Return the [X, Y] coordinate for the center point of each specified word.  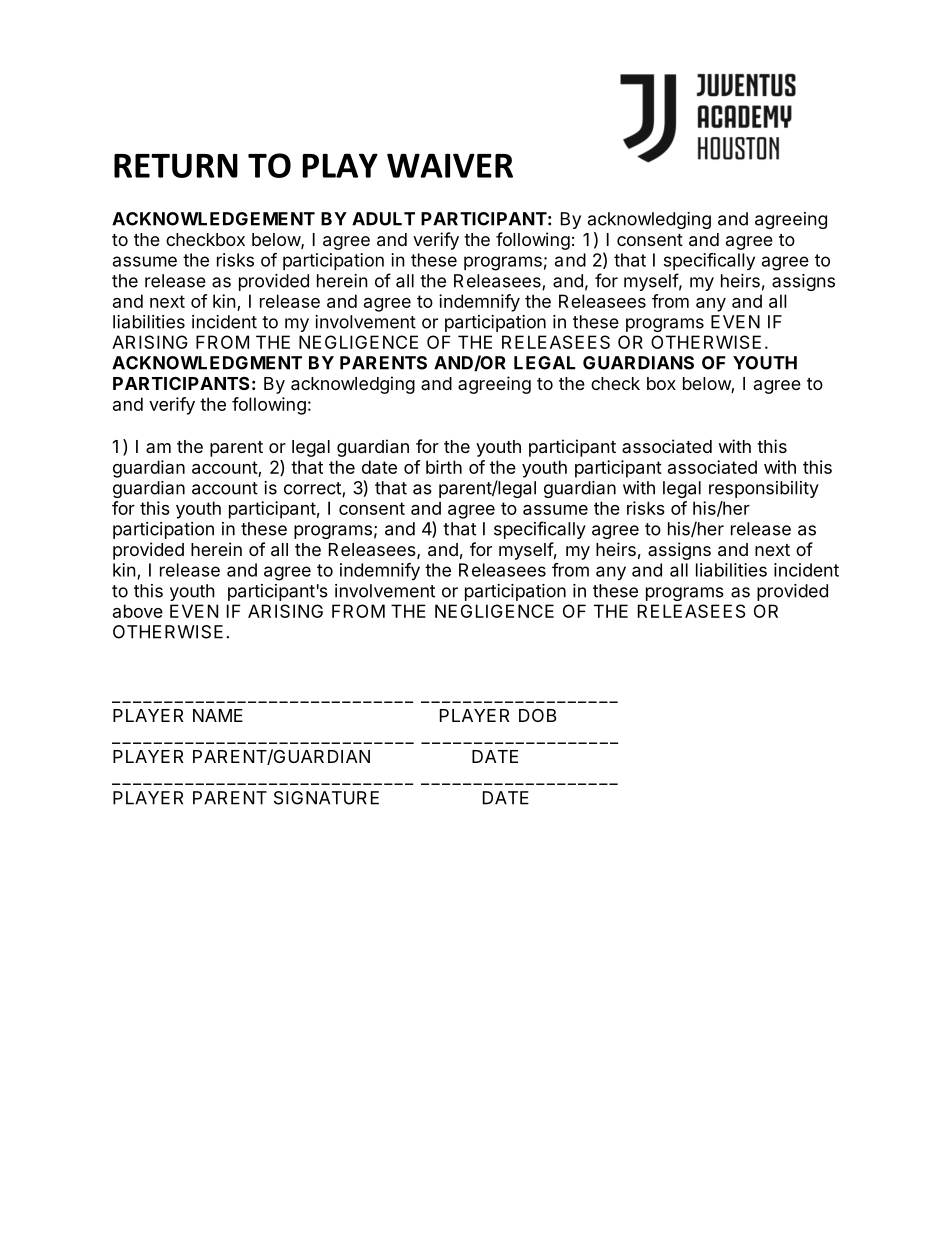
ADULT [383, 219]
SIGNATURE [326, 798]
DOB [537, 715]
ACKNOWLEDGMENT [207, 363]
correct [313, 489]
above [138, 611]
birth [444, 467]
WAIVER [450, 165]
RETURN [176, 165]
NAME [218, 715]
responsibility [764, 489]
